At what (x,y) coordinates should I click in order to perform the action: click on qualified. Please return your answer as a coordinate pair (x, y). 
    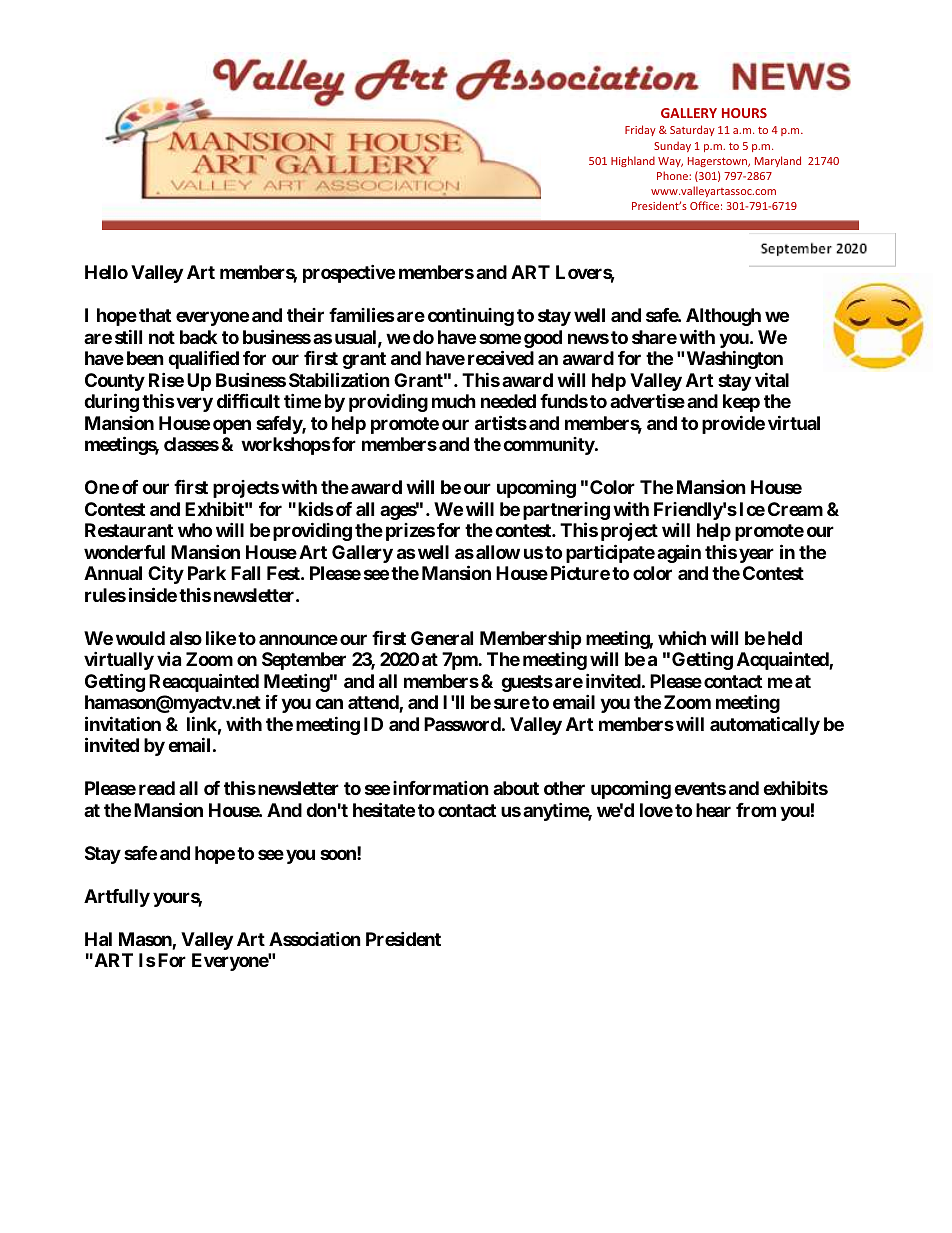
    Looking at the image, I should click on (203, 359).
